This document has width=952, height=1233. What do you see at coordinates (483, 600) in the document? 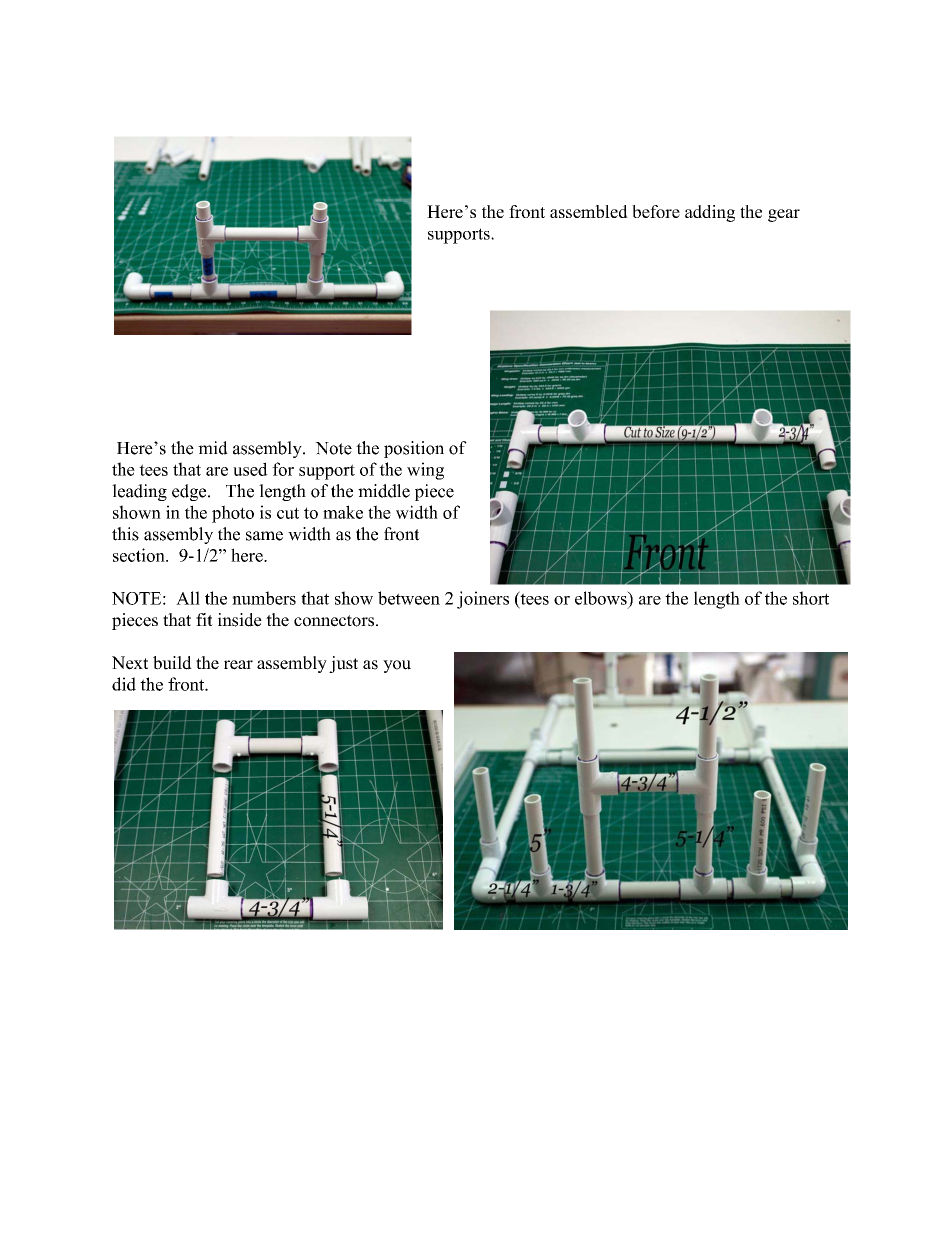
I see `joiners` at bounding box center [483, 600].
